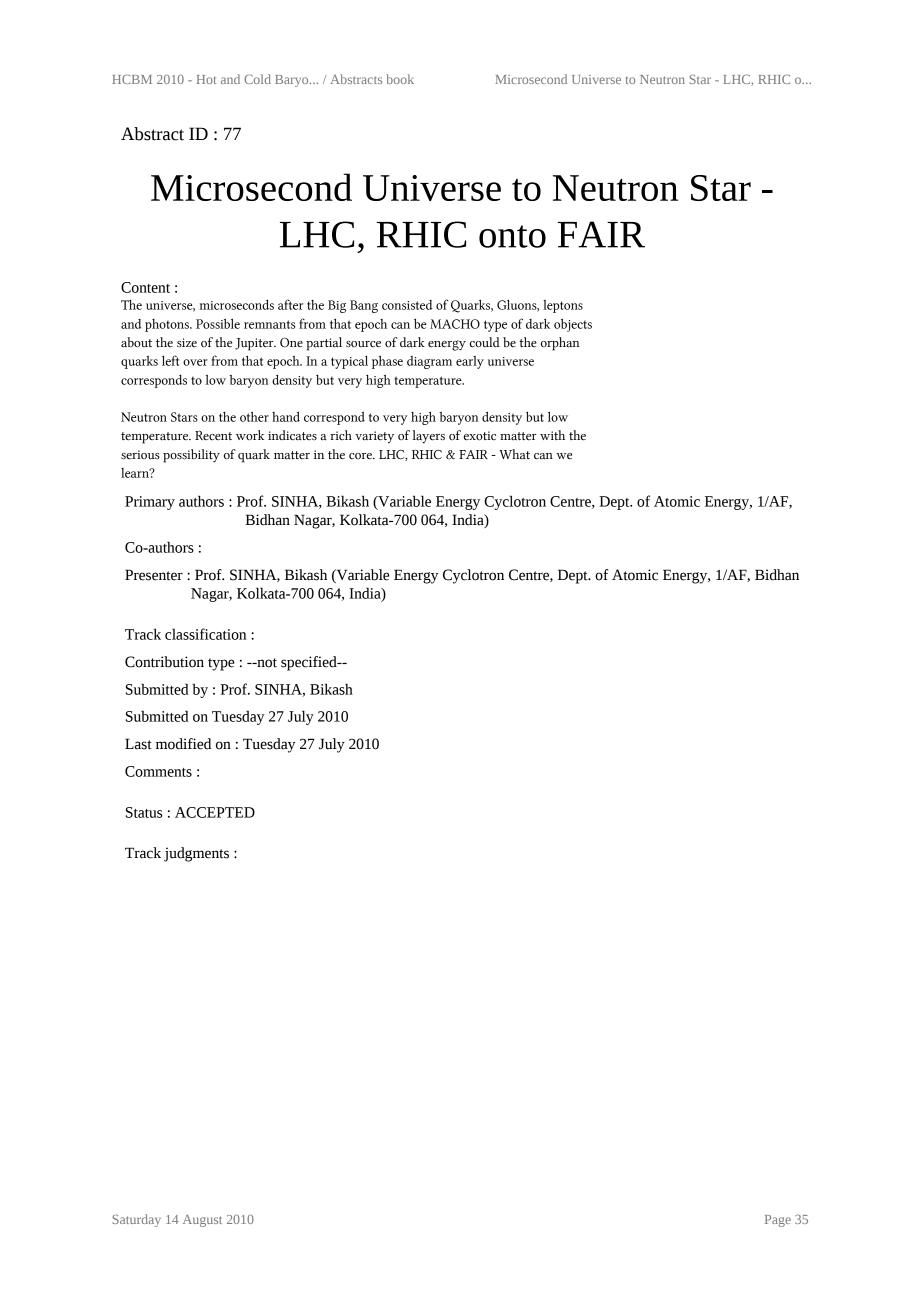 The height and width of the screenshot is (1308, 924). What do you see at coordinates (573, 325) in the screenshot?
I see `objects` at bounding box center [573, 325].
